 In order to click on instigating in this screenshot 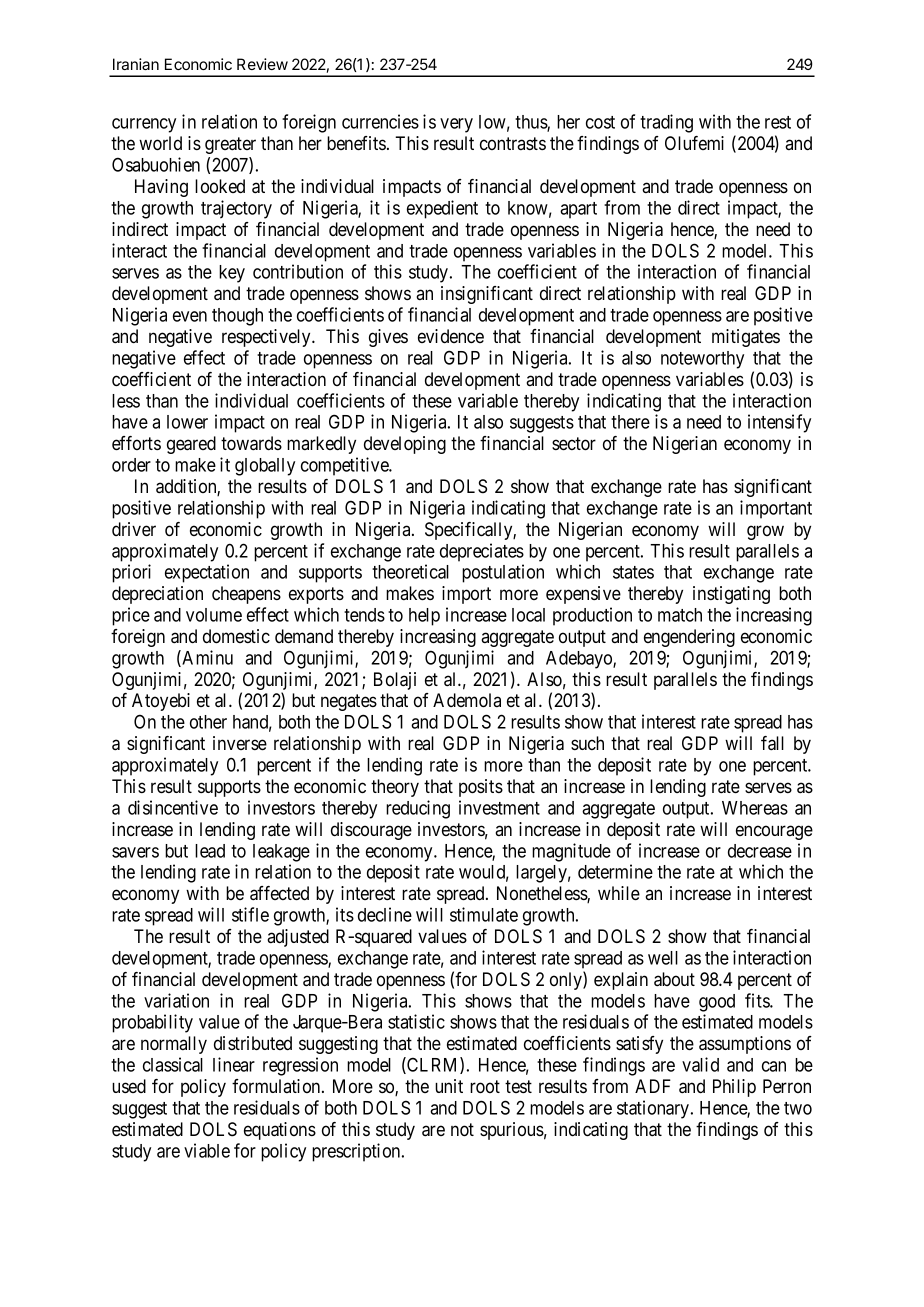, I will do `click(731, 595)`.
